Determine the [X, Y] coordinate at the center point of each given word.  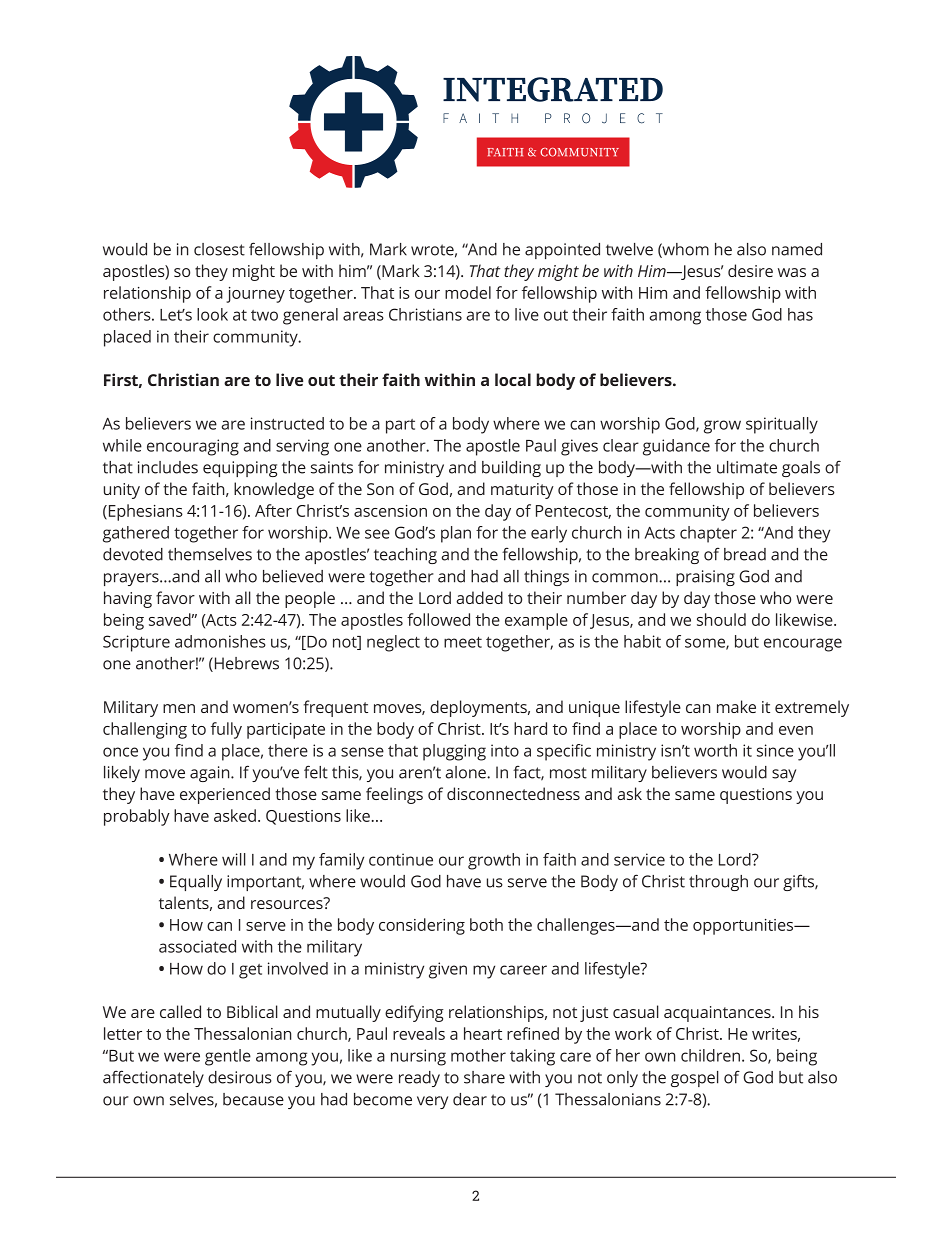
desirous [240, 1077]
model [468, 292]
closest [219, 249]
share [484, 1077]
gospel [695, 1079]
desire [750, 270]
